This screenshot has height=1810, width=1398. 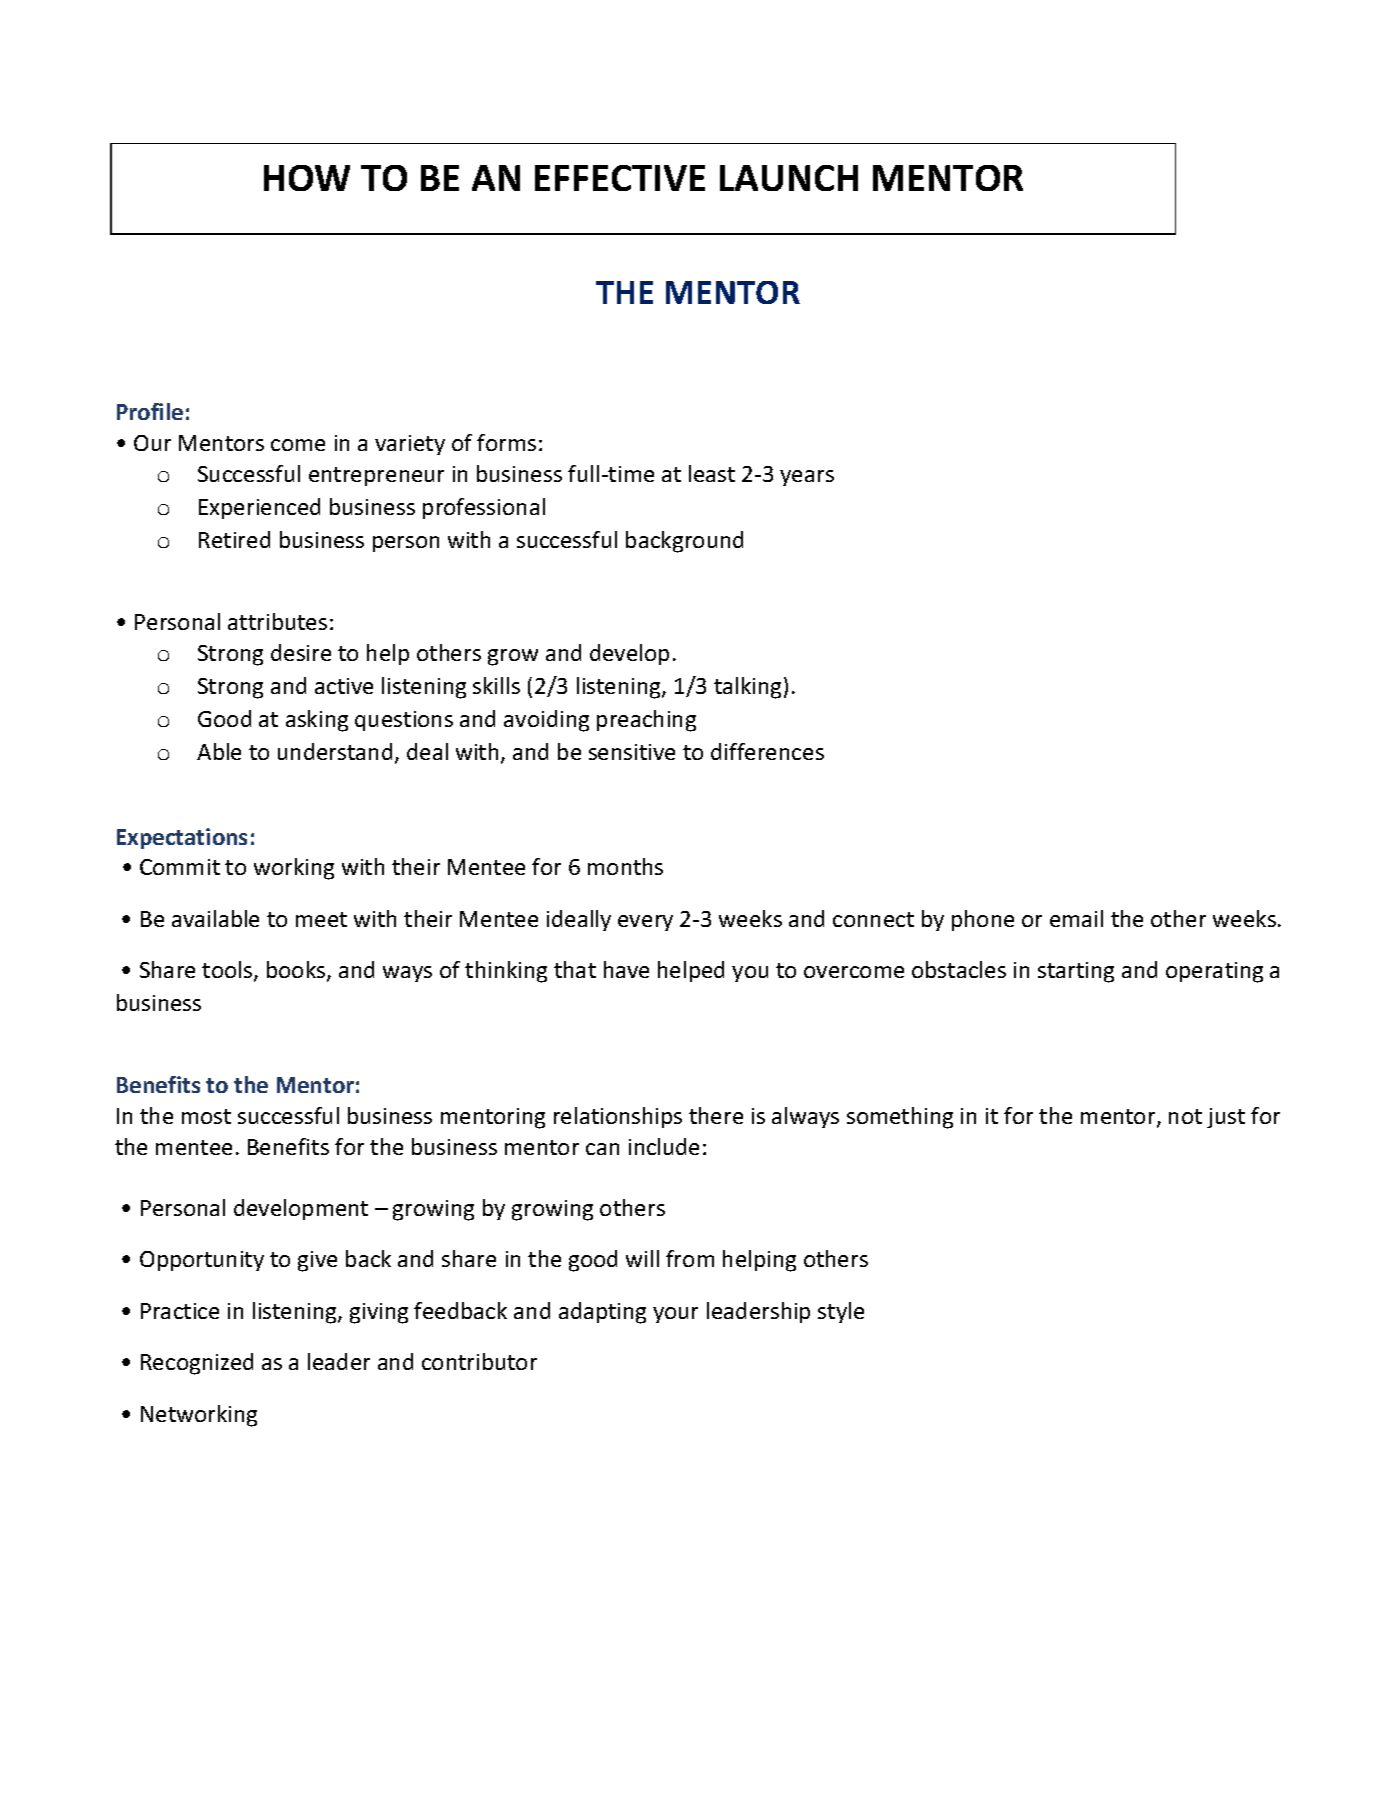 What do you see at coordinates (789, 178) in the screenshot?
I see `LAUNCH` at bounding box center [789, 178].
